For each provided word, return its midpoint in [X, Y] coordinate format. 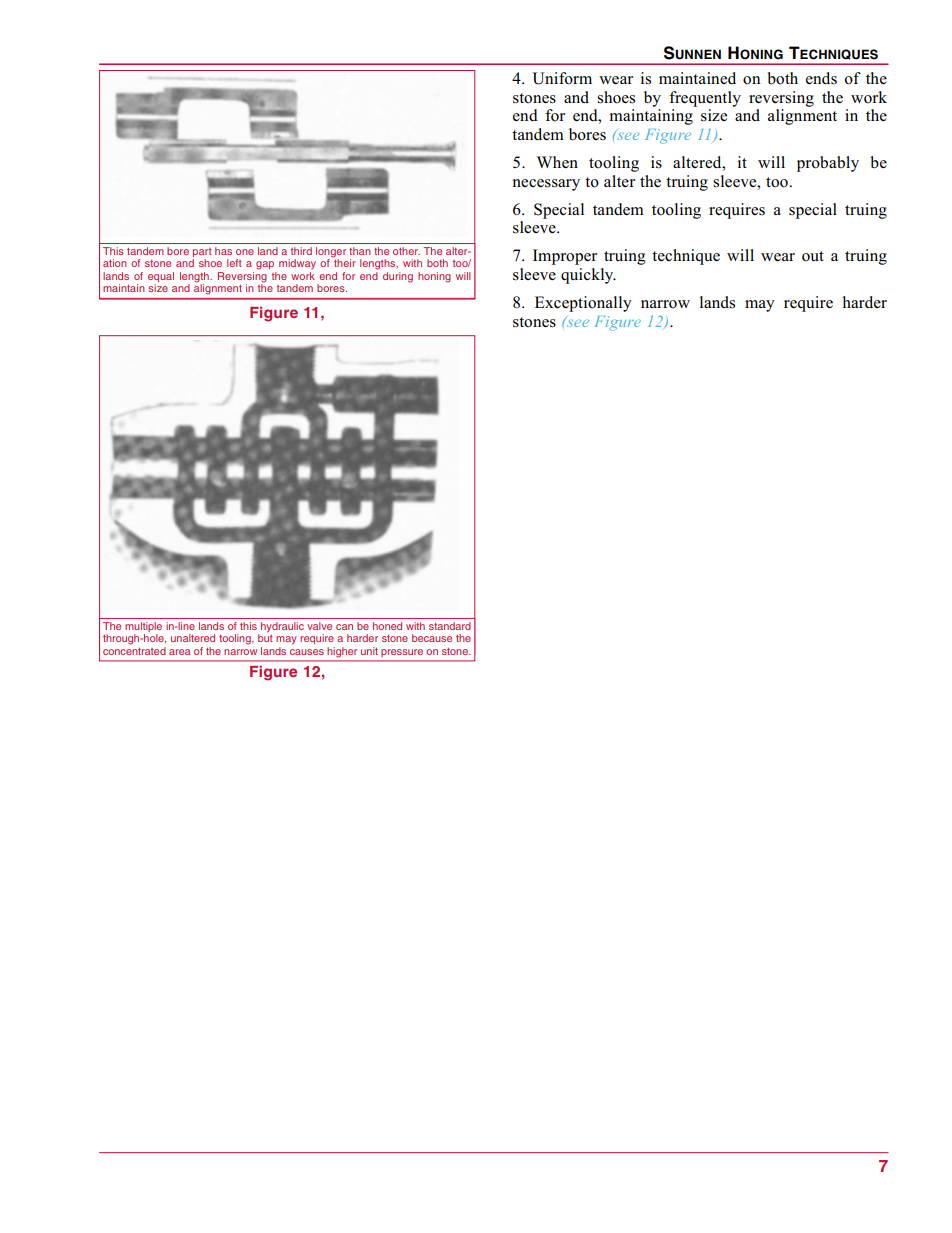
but [265, 637]
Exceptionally [583, 304]
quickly [588, 276]
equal [161, 278]
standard [450, 626]
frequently [705, 99]
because [432, 638]
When [557, 162]
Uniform [562, 78]
